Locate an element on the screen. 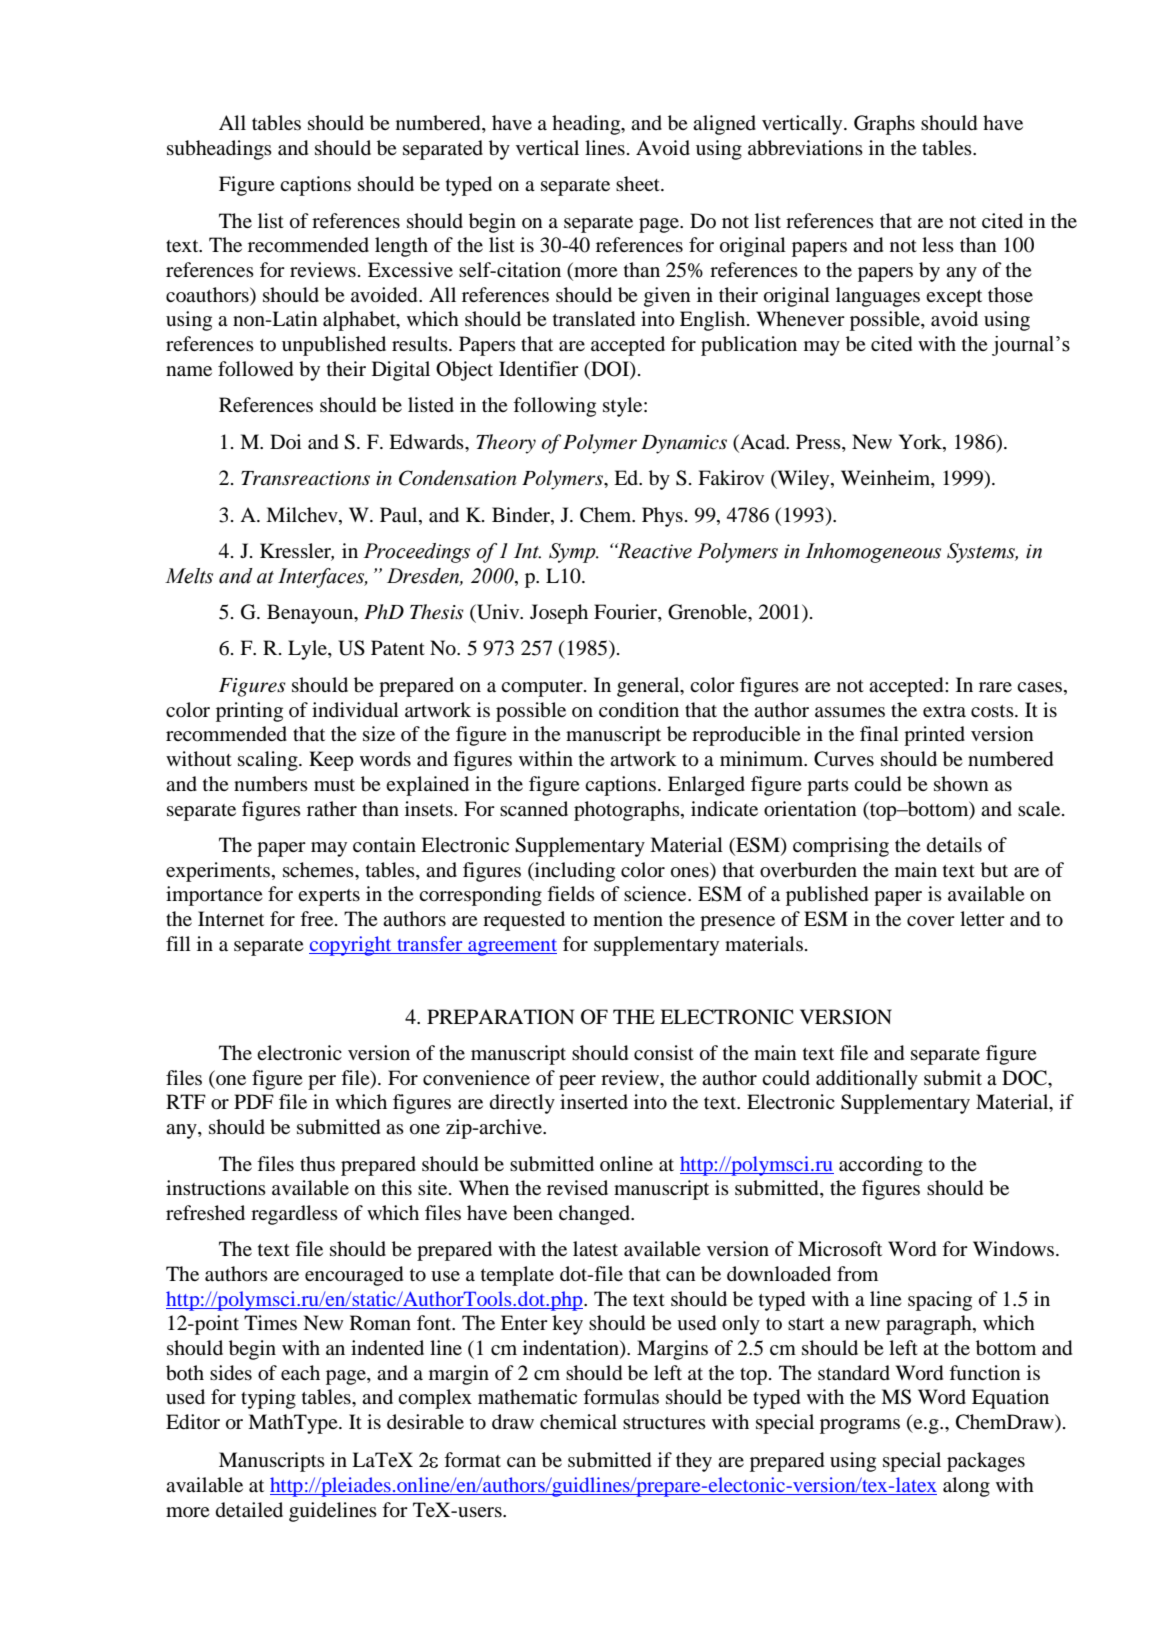 The image size is (1162, 1644). numbers is located at coordinates (271, 784).
